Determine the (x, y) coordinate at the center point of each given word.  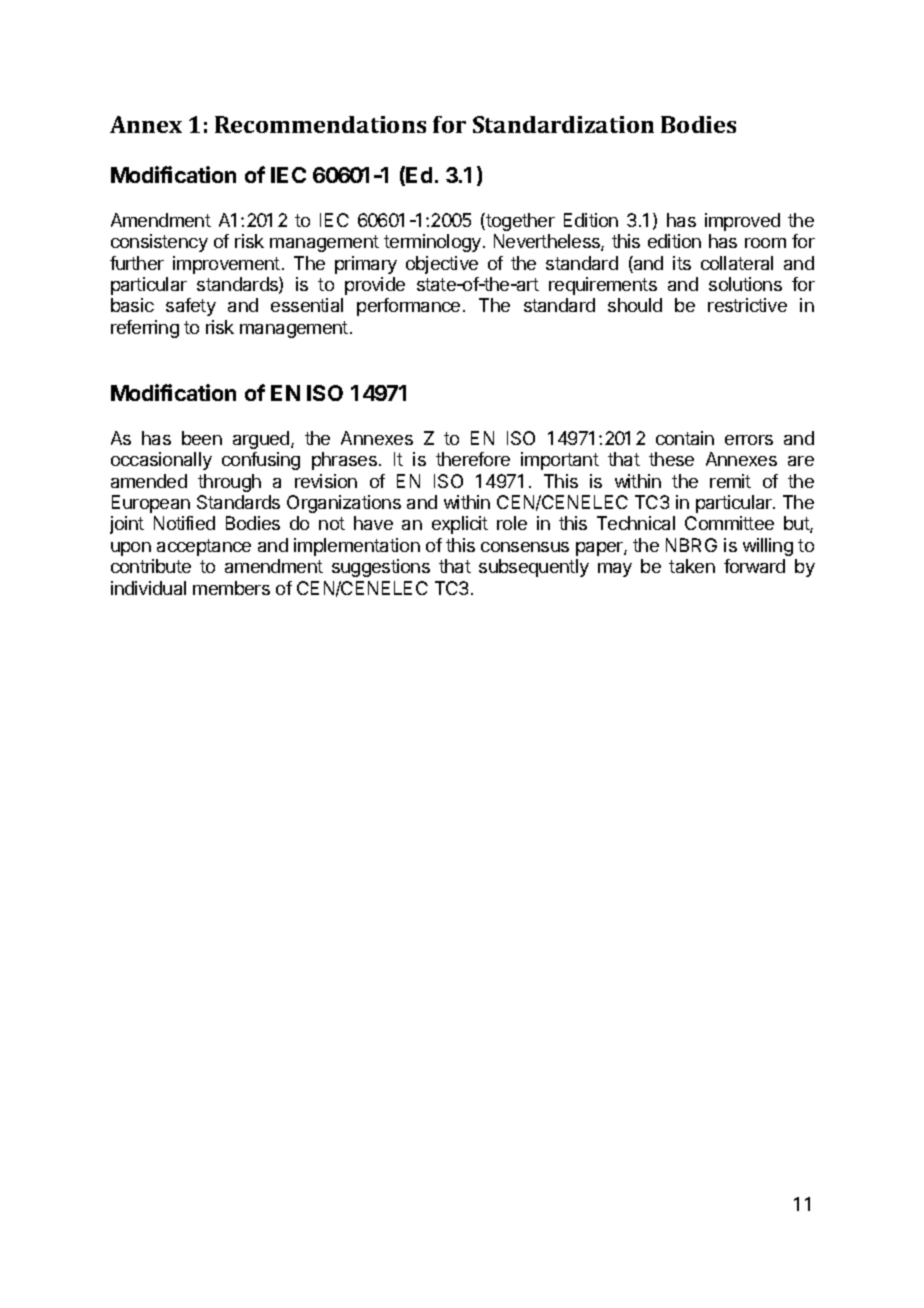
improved (742, 222)
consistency (159, 243)
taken (692, 566)
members (231, 588)
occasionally (161, 461)
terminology (432, 243)
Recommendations (320, 124)
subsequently (534, 568)
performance (408, 307)
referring (145, 329)
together (519, 222)
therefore (473, 459)
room (765, 243)
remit (730, 481)
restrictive (747, 305)
